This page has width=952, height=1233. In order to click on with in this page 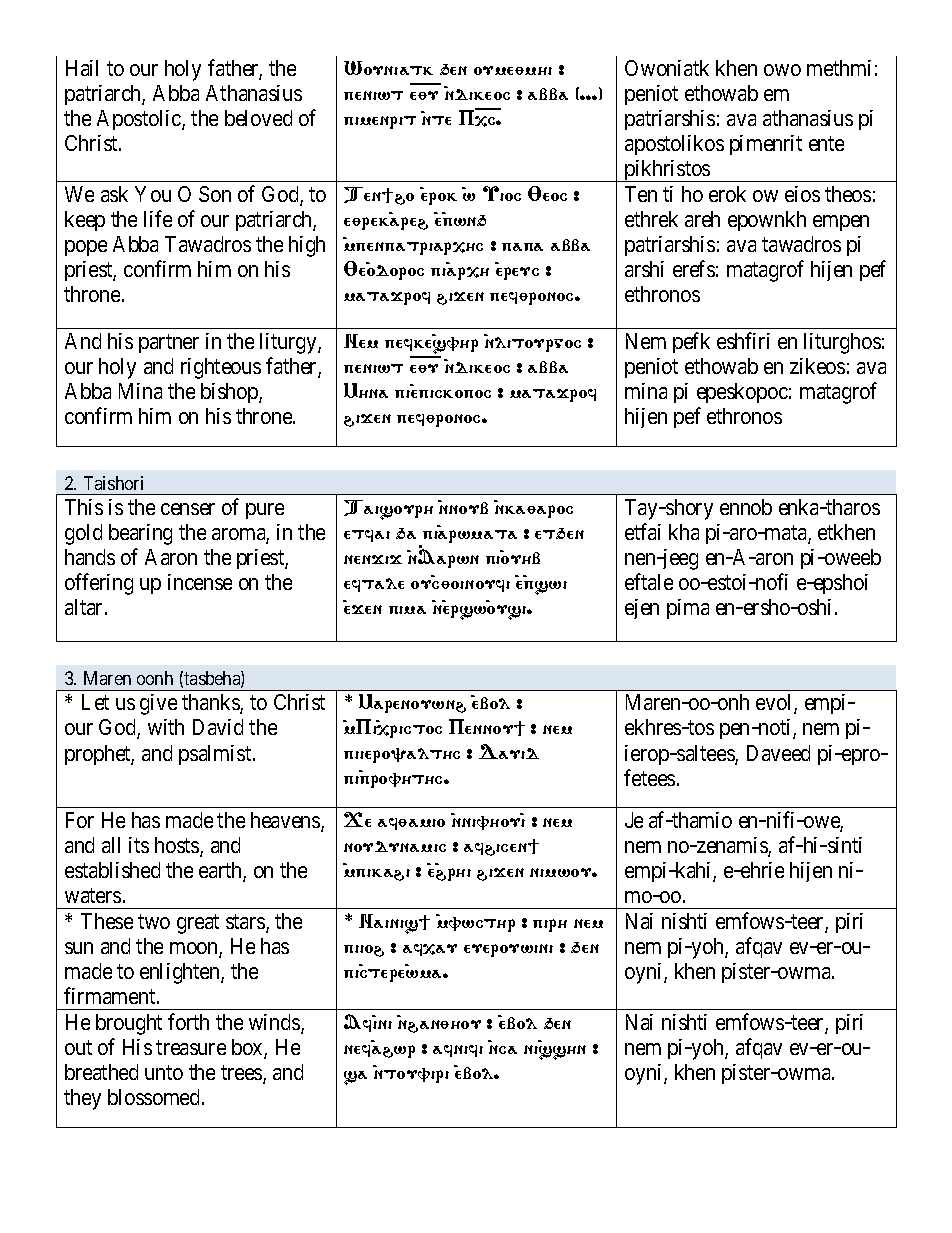, I will do `click(166, 727)`.
